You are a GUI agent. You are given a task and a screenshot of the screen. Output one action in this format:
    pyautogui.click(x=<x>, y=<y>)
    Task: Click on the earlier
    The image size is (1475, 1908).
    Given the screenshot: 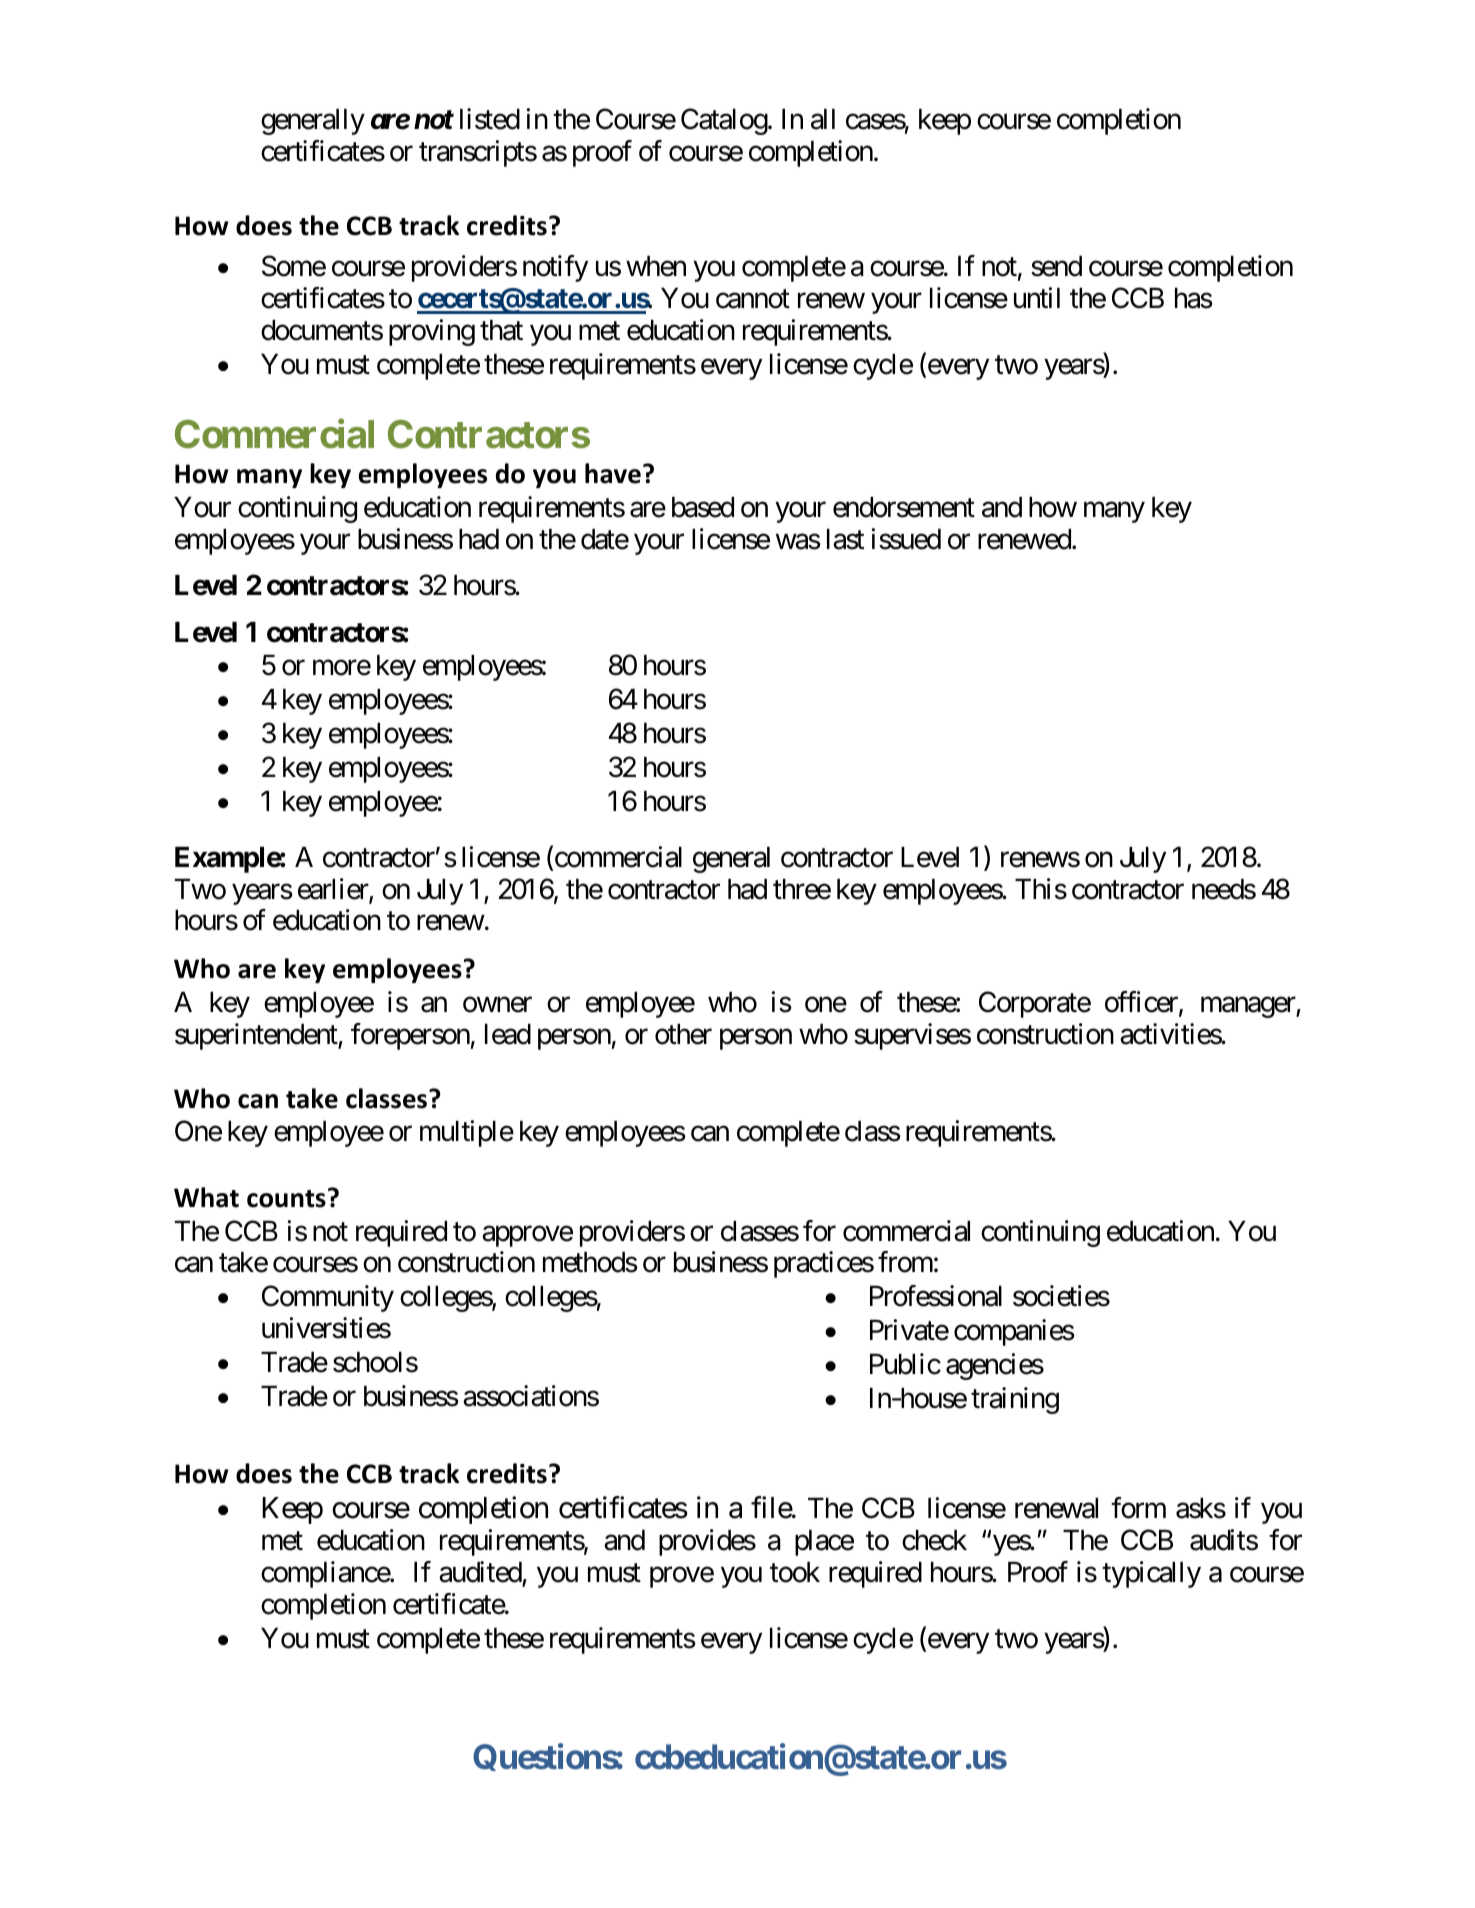 What is the action you would take?
    pyautogui.click(x=334, y=890)
